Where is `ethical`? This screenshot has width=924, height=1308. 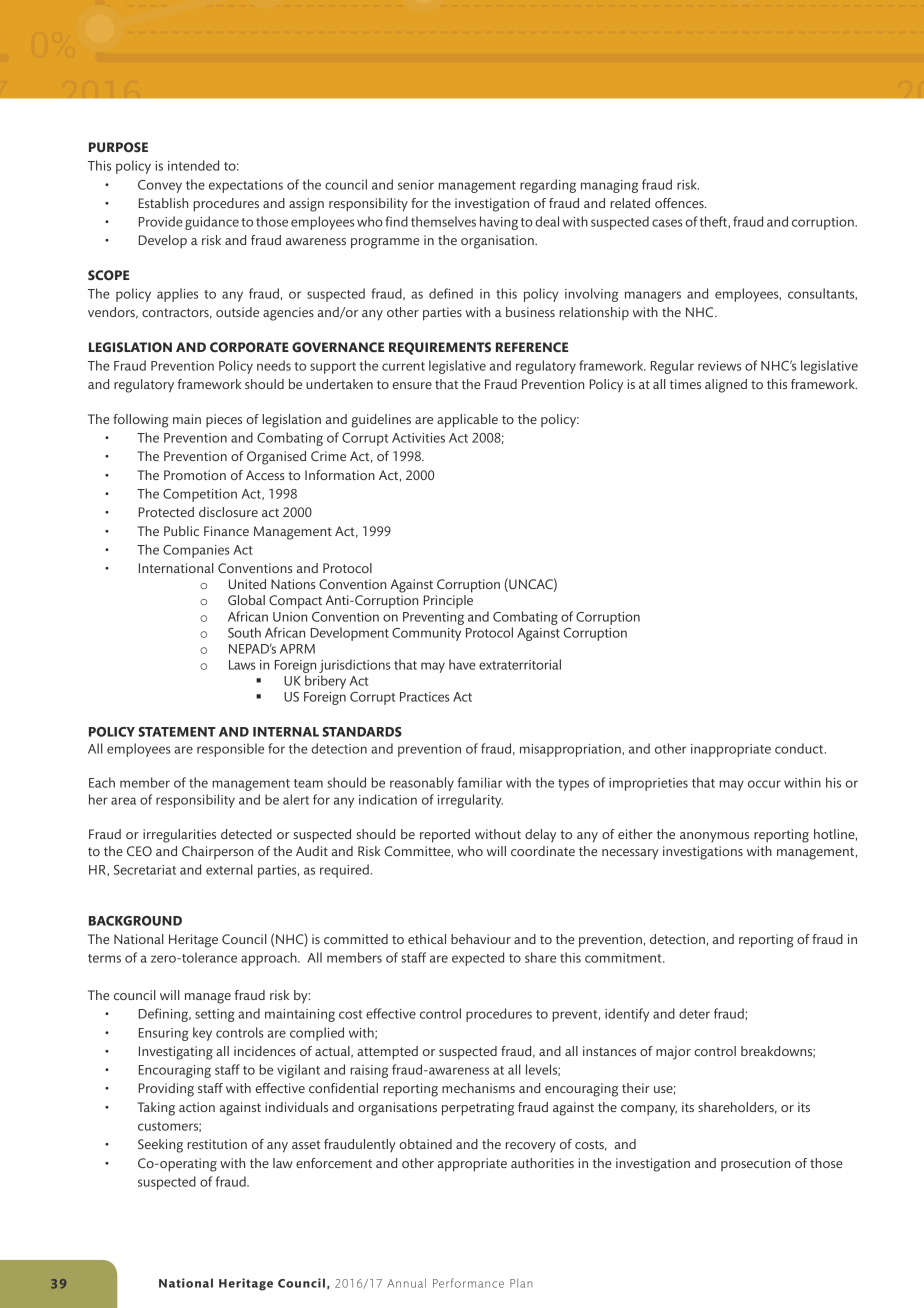 ethical is located at coordinates (427, 939).
